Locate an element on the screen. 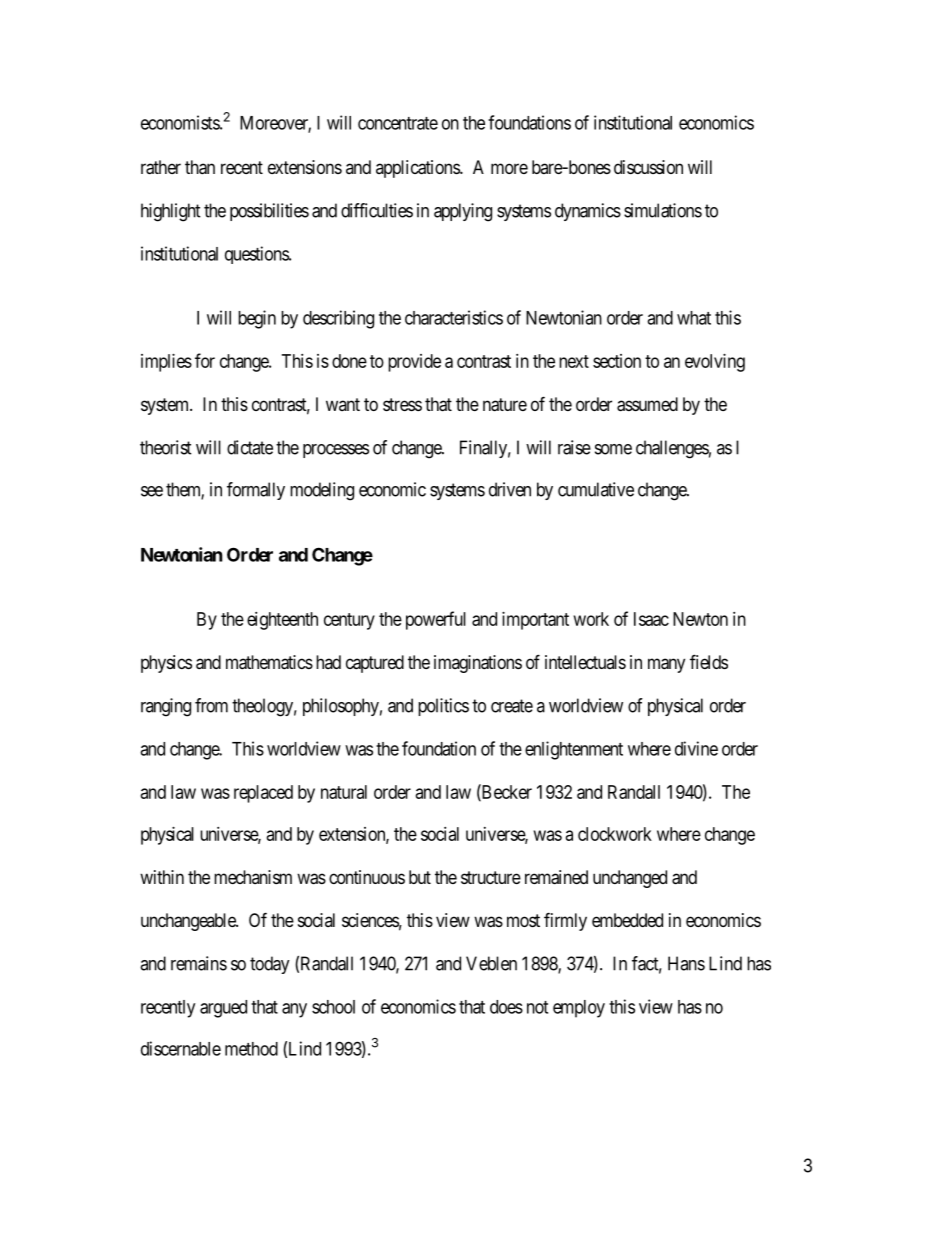 The image size is (952, 1233). argued is located at coordinates (223, 1009).
